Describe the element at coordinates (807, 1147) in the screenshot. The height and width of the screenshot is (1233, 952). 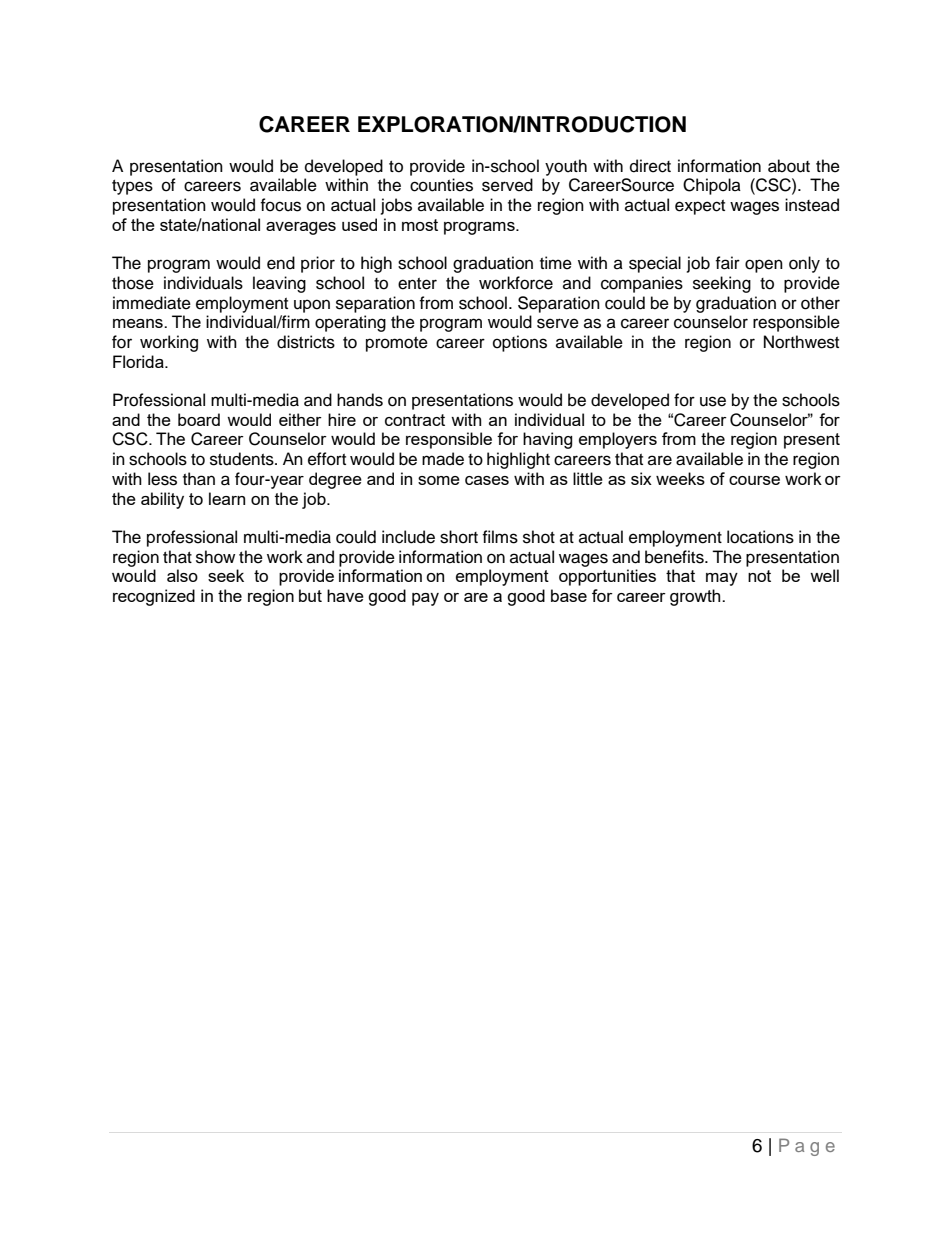
I see `Page` at that location.
